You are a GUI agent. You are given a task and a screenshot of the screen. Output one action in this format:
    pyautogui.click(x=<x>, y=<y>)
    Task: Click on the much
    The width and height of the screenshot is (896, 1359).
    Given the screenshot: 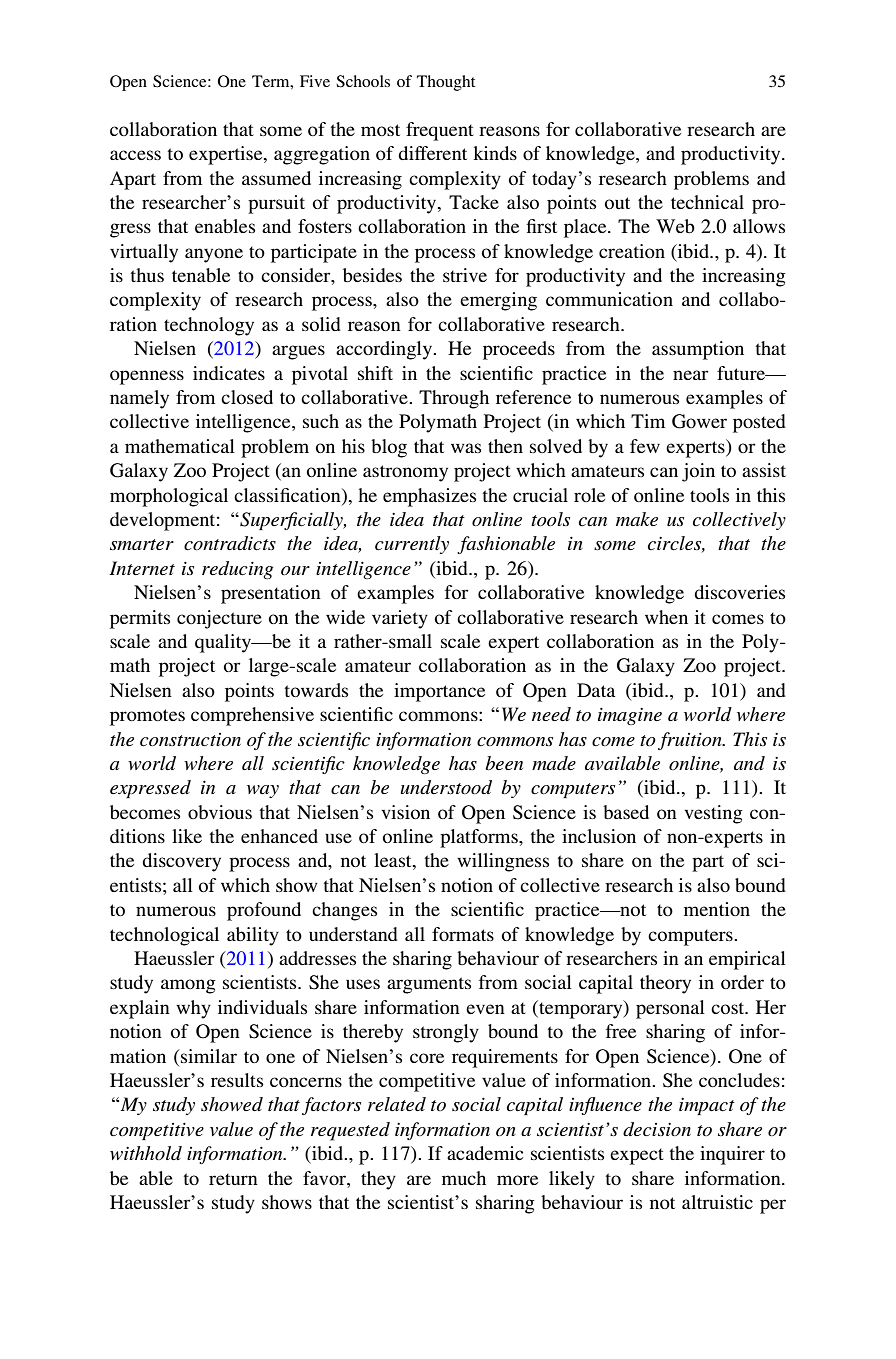 What is the action you would take?
    pyautogui.click(x=464, y=1178)
